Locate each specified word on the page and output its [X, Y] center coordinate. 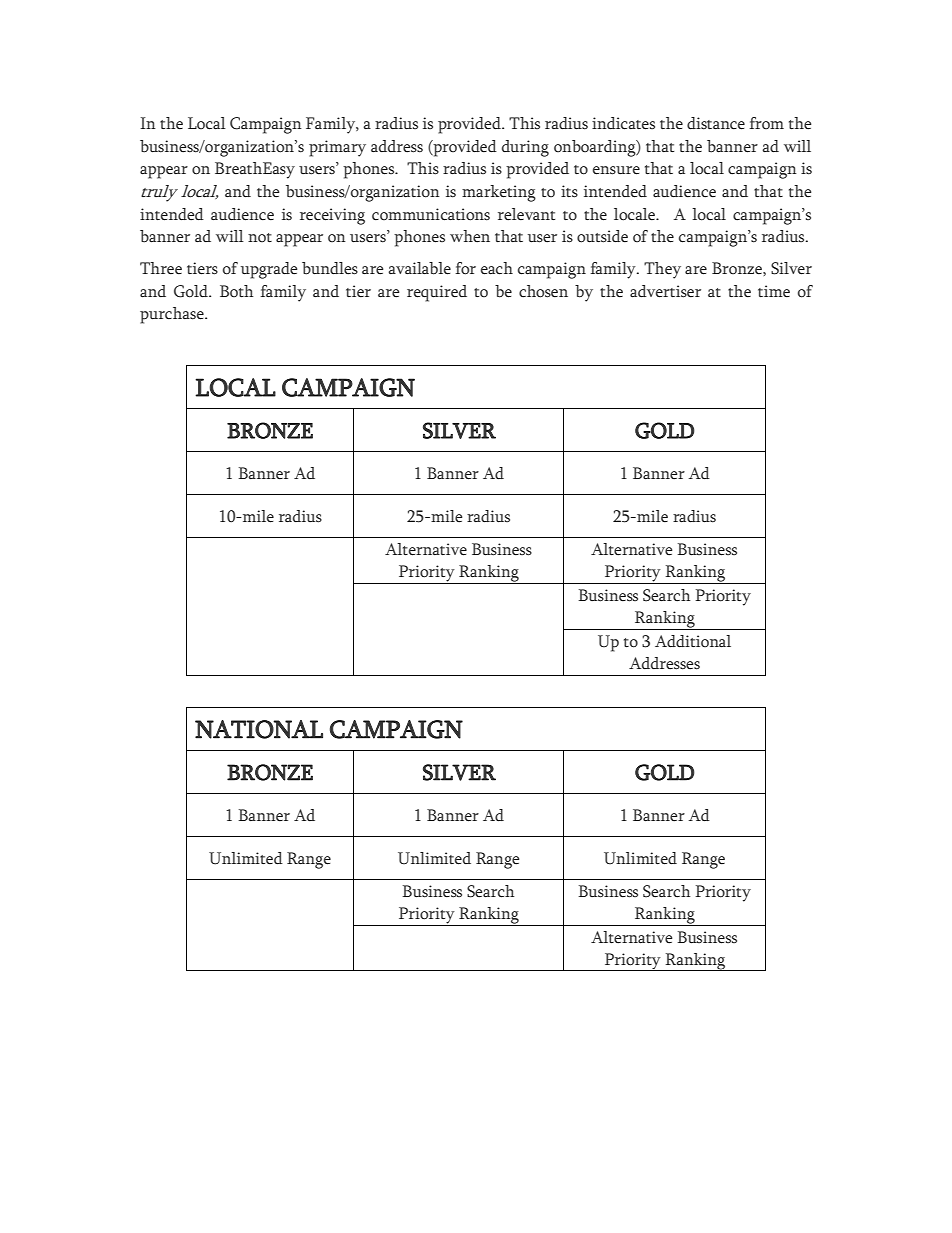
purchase [173, 315]
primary [337, 148]
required [437, 293]
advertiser [665, 291]
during [525, 148]
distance [716, 123]
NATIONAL [259, 729]
